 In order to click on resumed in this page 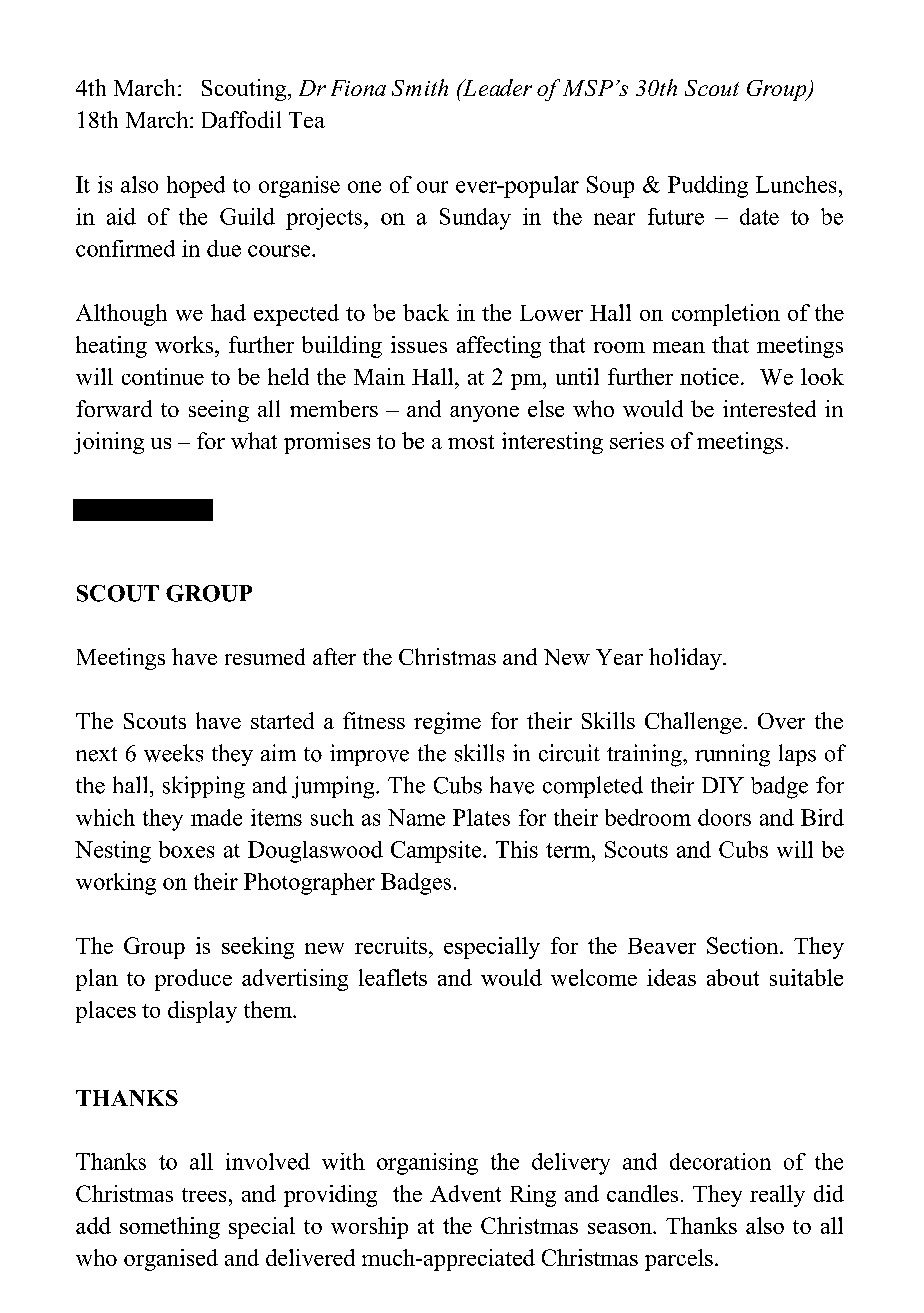, I will do `click(265, 656)`.
